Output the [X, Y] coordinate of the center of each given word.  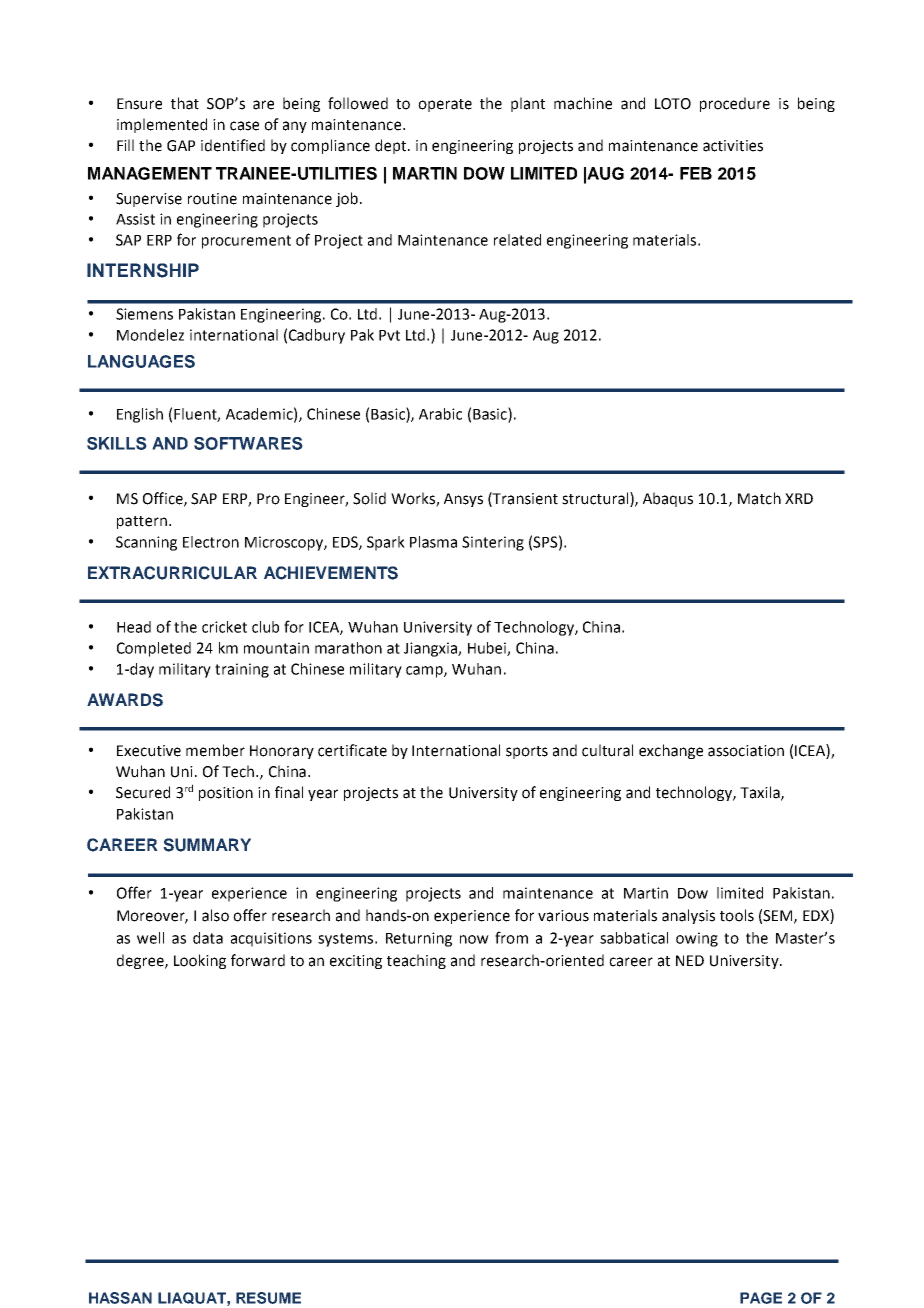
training [242, 670]
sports [527, 752]
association [746, 751]
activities [733, 146]
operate [445, 105]
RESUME [268, 1298]
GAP [181, 146]
